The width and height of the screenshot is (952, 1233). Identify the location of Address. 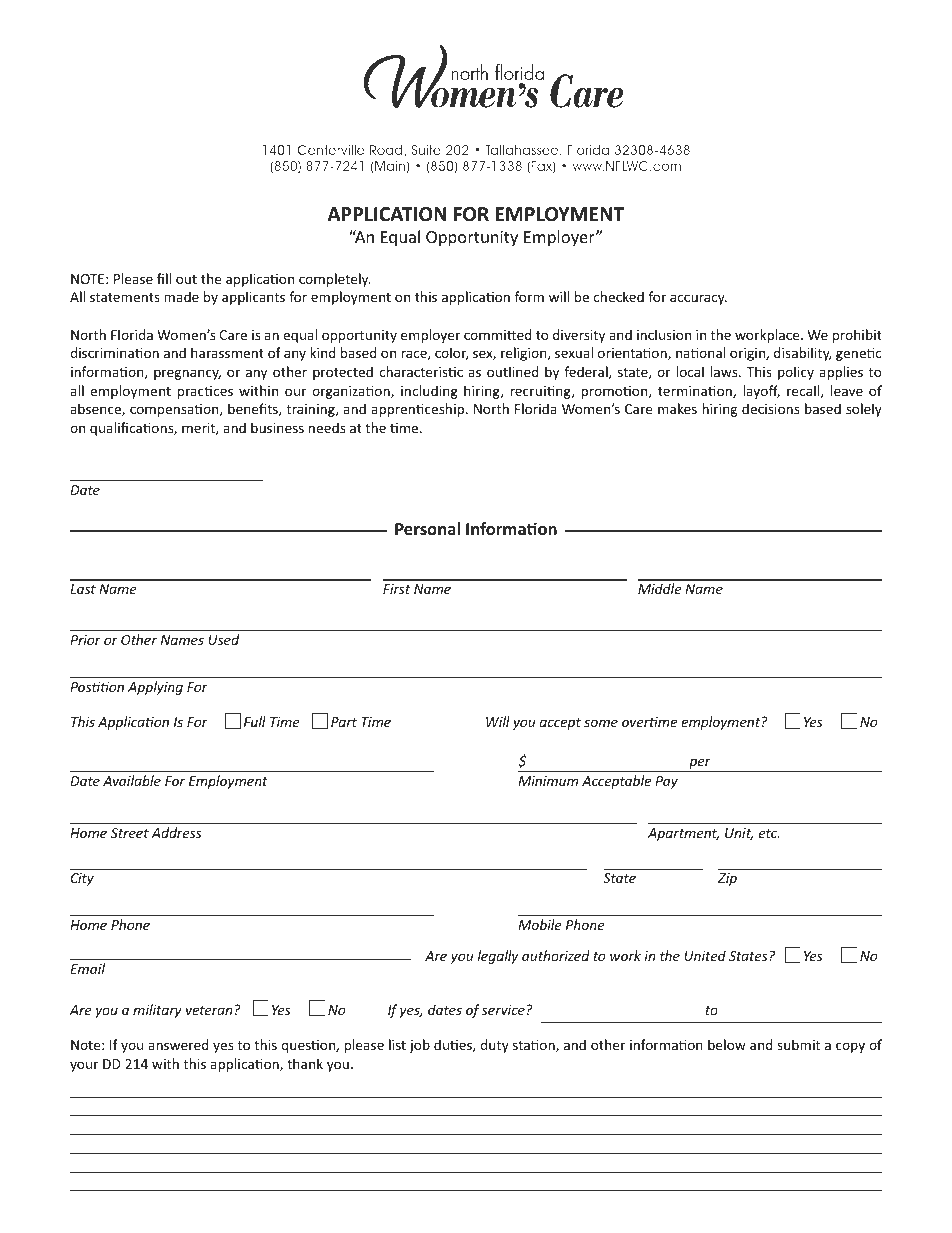
(176, 832).
